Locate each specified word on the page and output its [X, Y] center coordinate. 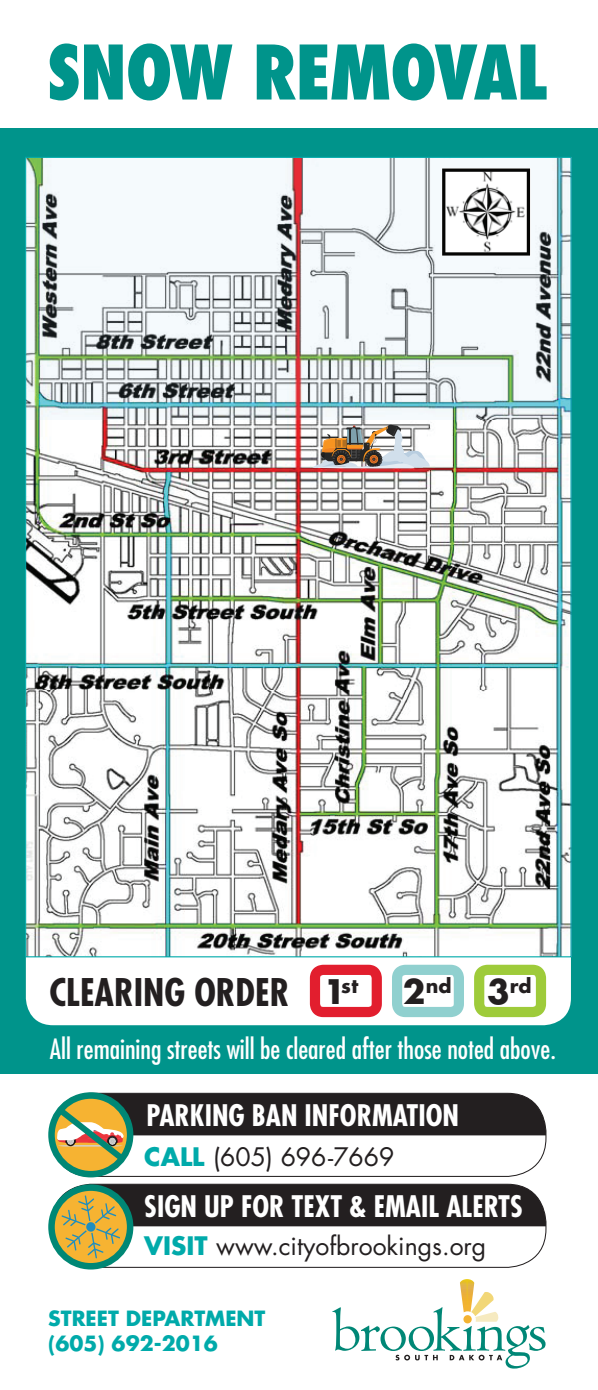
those [419, 1047]
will [240, 1047]
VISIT [176, 1246]
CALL [174, 1157]
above [526, 1047]
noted [470, 1047]
